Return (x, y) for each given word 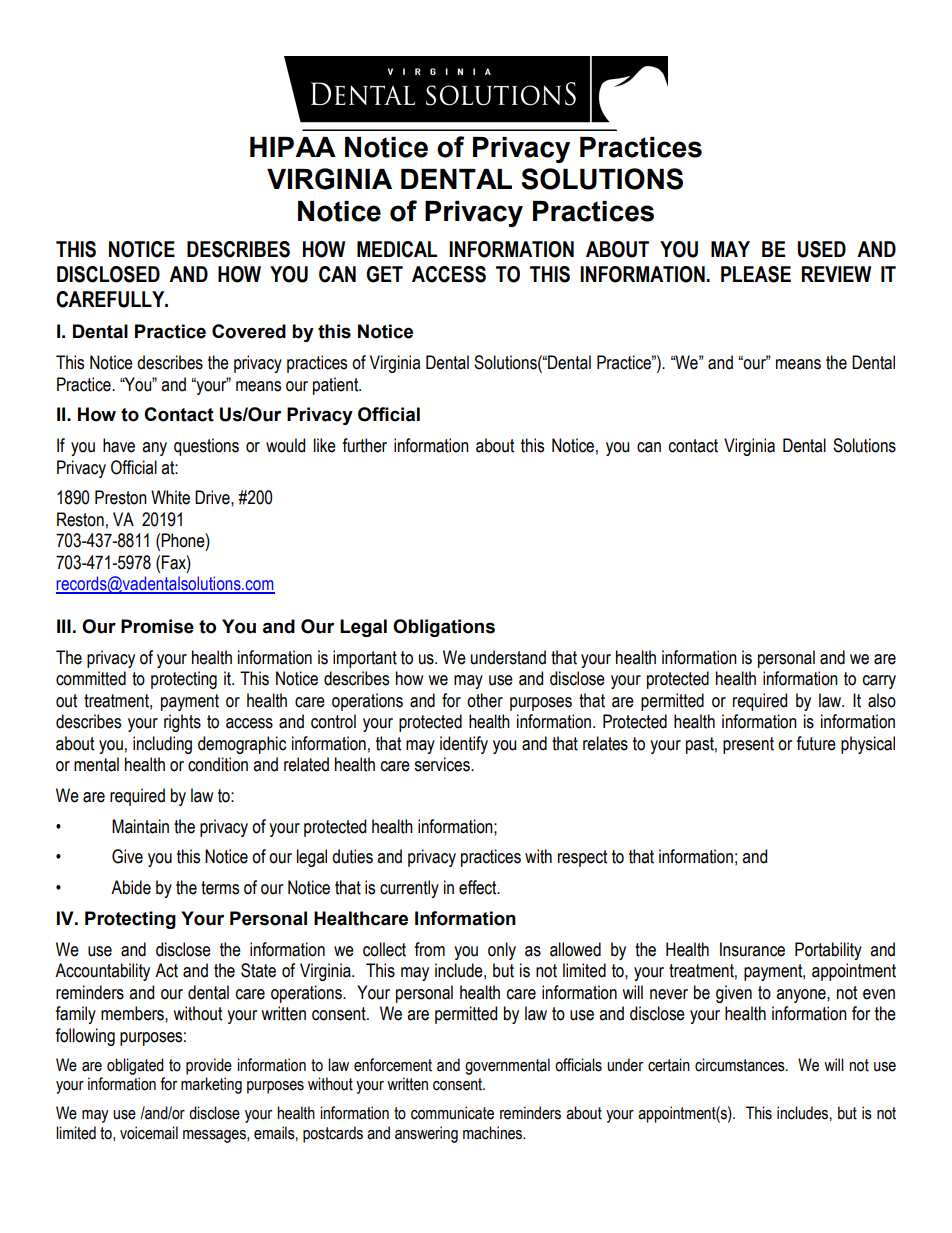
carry (879, 682)
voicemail (149, 1133)
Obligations (444, 628)
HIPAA (293, 147)
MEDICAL (397, 249)
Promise (157, 626)
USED (822, 249)
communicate (452, 1113)
